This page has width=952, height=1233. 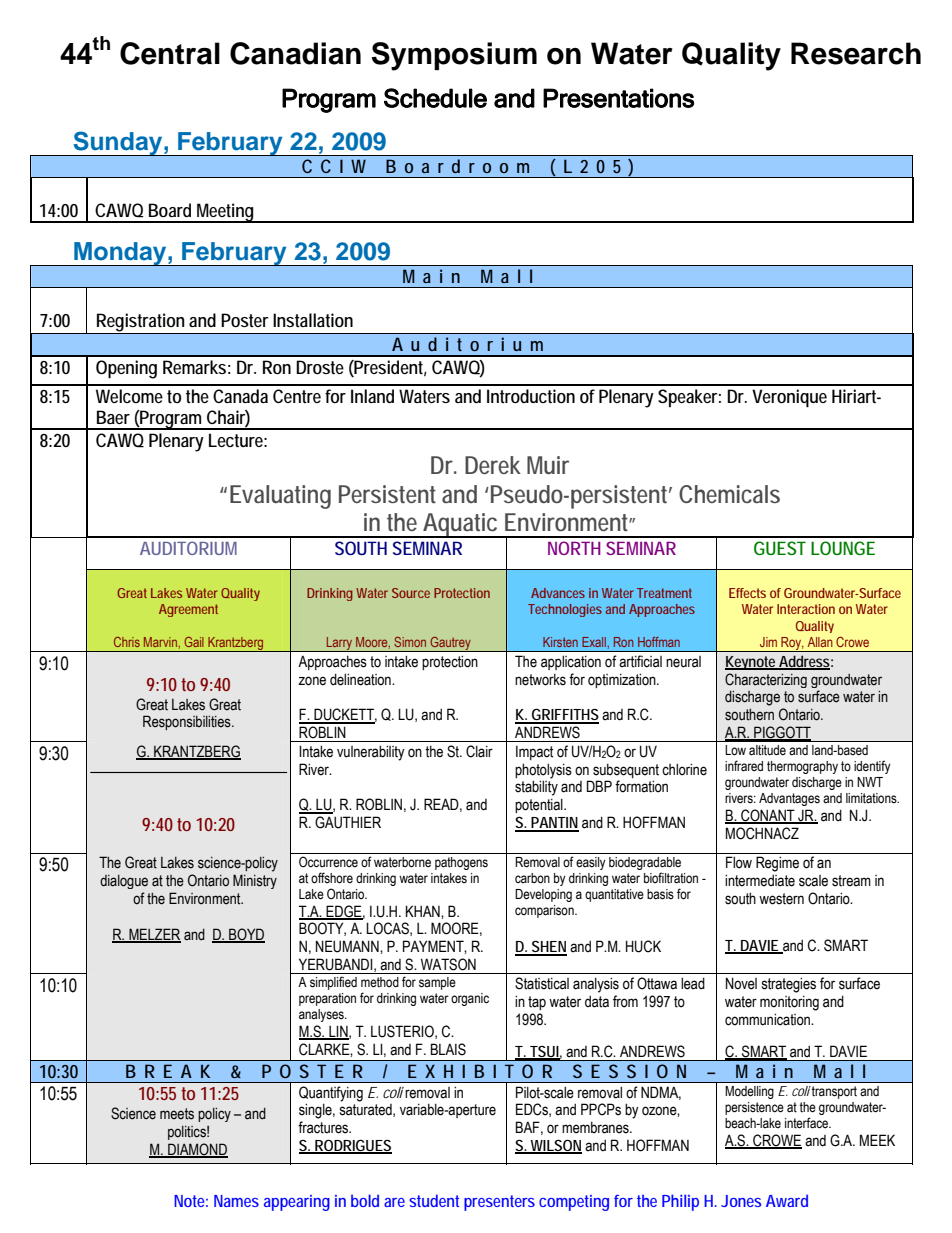 I want to click on Gail, so click(x=194, y=642).
